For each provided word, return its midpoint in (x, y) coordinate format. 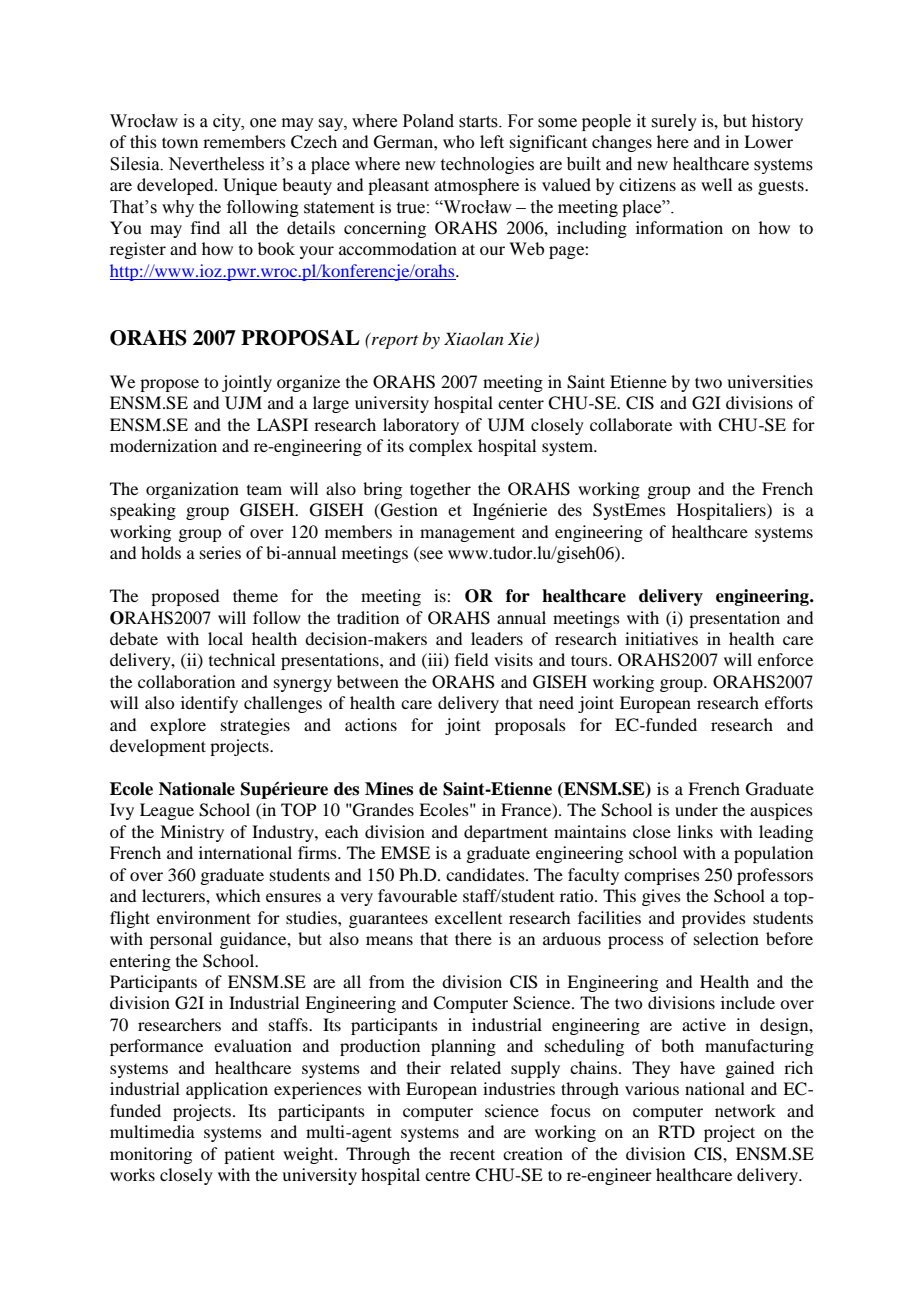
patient (249, 1155)
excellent (468, 917)
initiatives (661, 638)
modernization (163, 445)
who (458, 141)
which (238, 895)
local (225, 638)
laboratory (421, 426)
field (471, 659)
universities (770, 381)
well (716, 184)
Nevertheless (216, 164)
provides (714, 919)
